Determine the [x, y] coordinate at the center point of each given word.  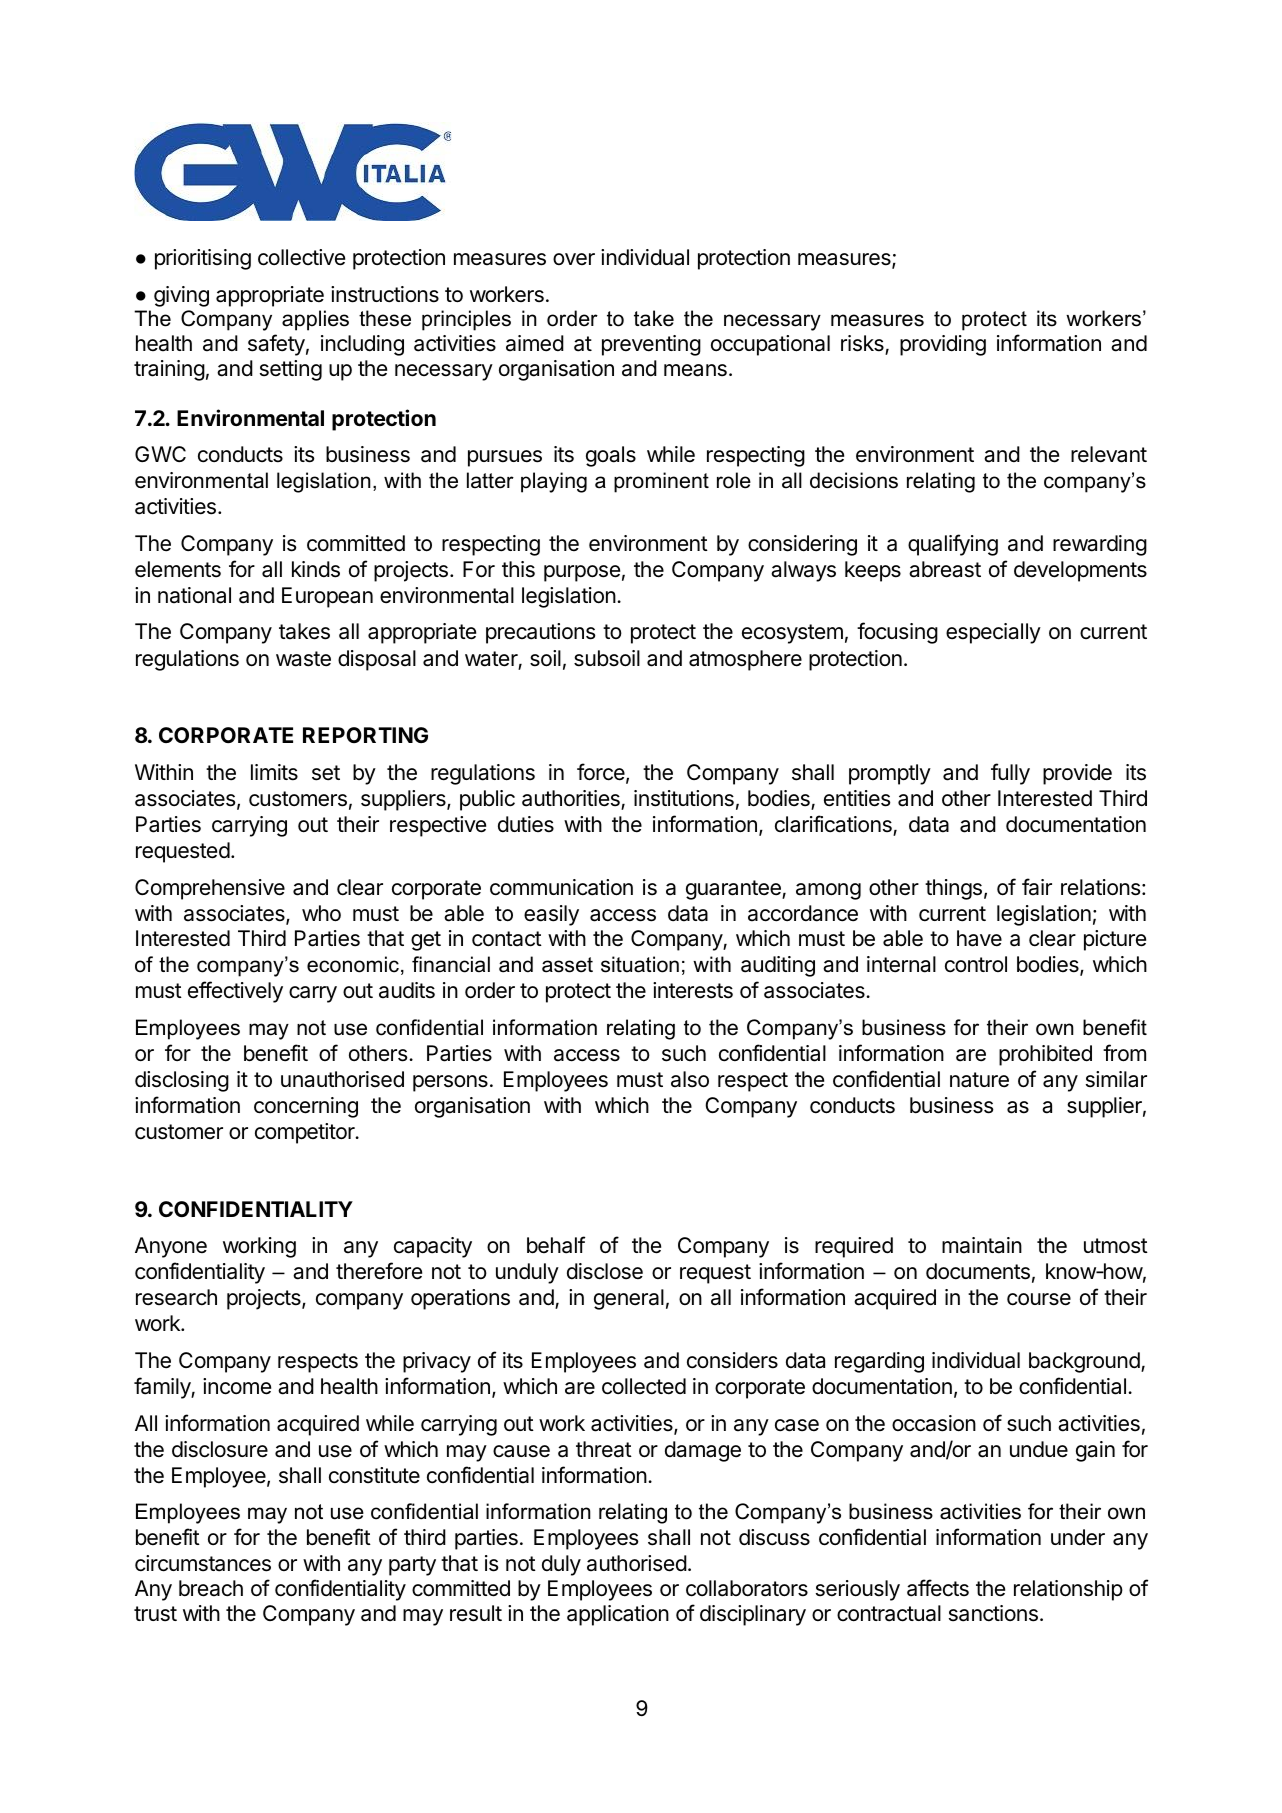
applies [315, 320]
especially [993, 633]
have [979, 938]
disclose [605, 1271]
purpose [582, 573]
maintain [982, 1245]
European [327, 597]
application [618, 1615]
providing [943, 345]
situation [640, 964]
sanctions [993, 1613]
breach [211, 1588]
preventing [651, 345]
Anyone [171, 1247]
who [321, 913]
